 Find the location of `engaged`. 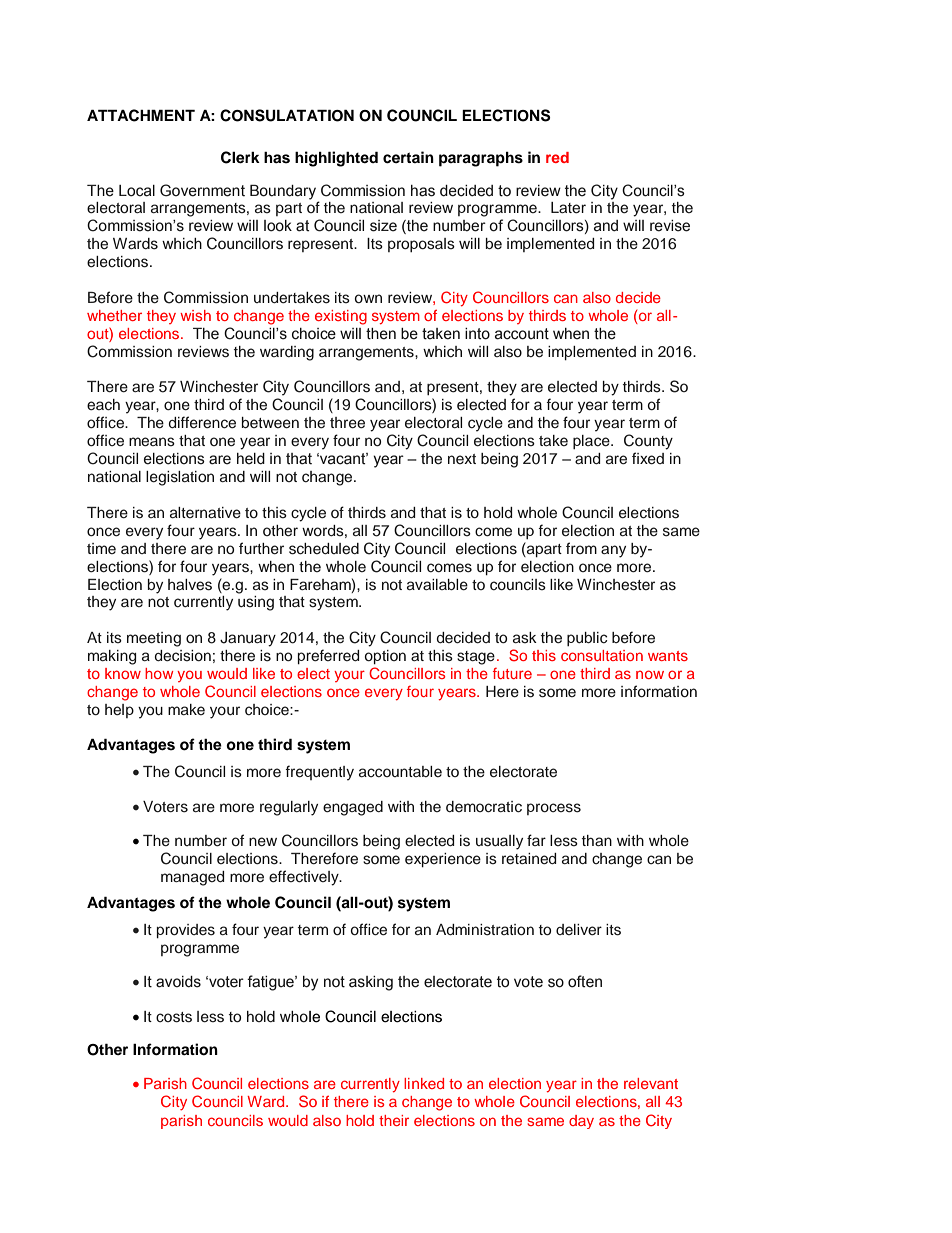

engaged is located at coordinates (353, 808).
